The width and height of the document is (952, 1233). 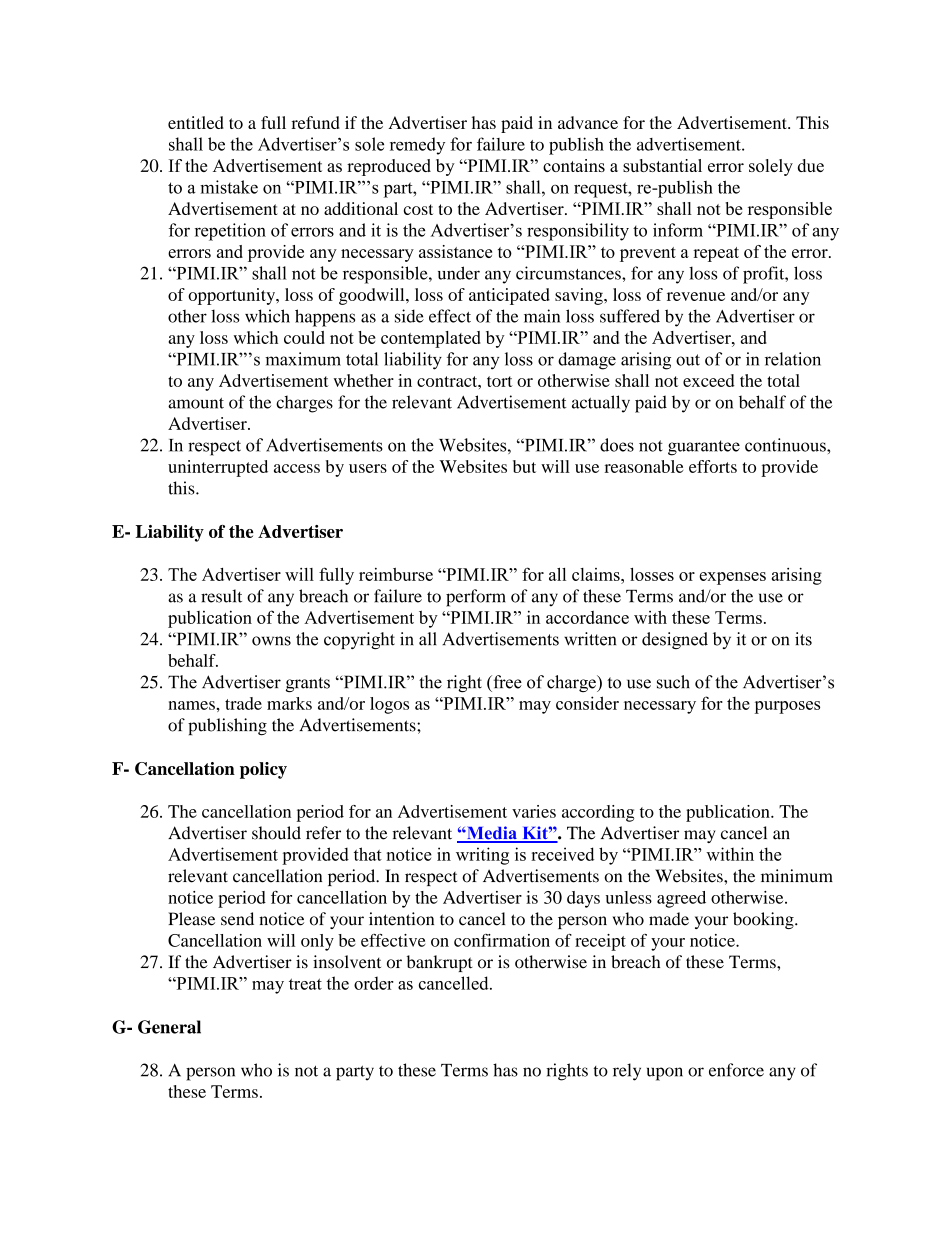 What do you see at coordinates (305, 984) in the document?
I see `treat` at bounding box center [305, 984].
